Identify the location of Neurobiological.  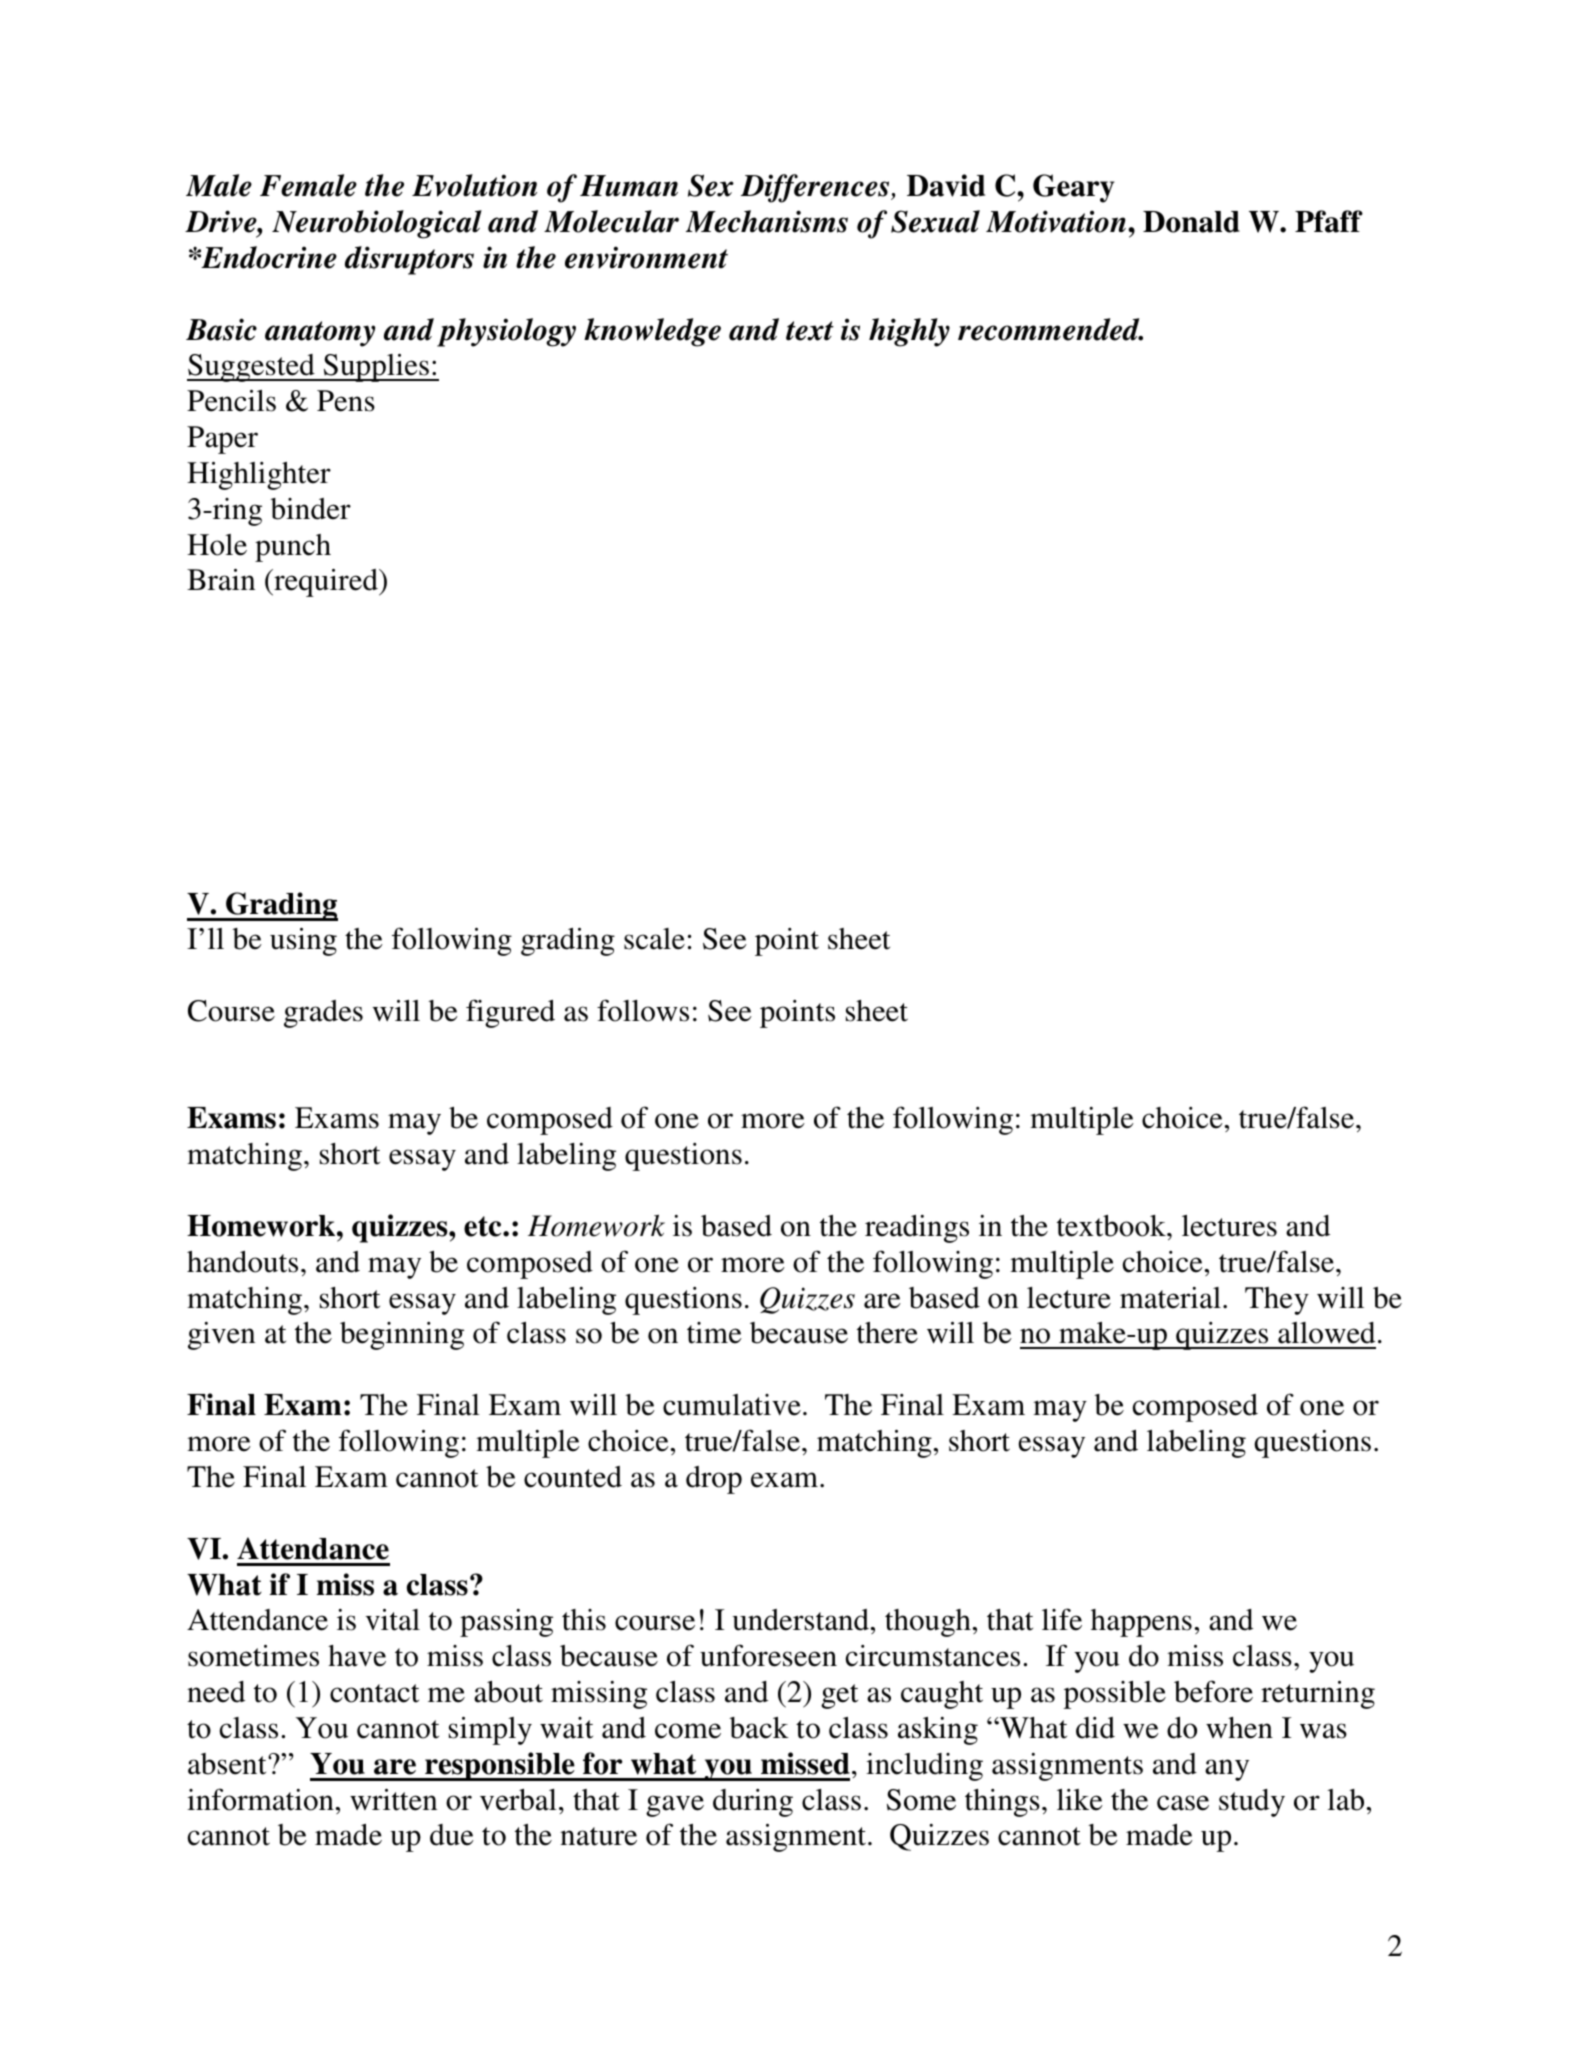
(377, 224).
